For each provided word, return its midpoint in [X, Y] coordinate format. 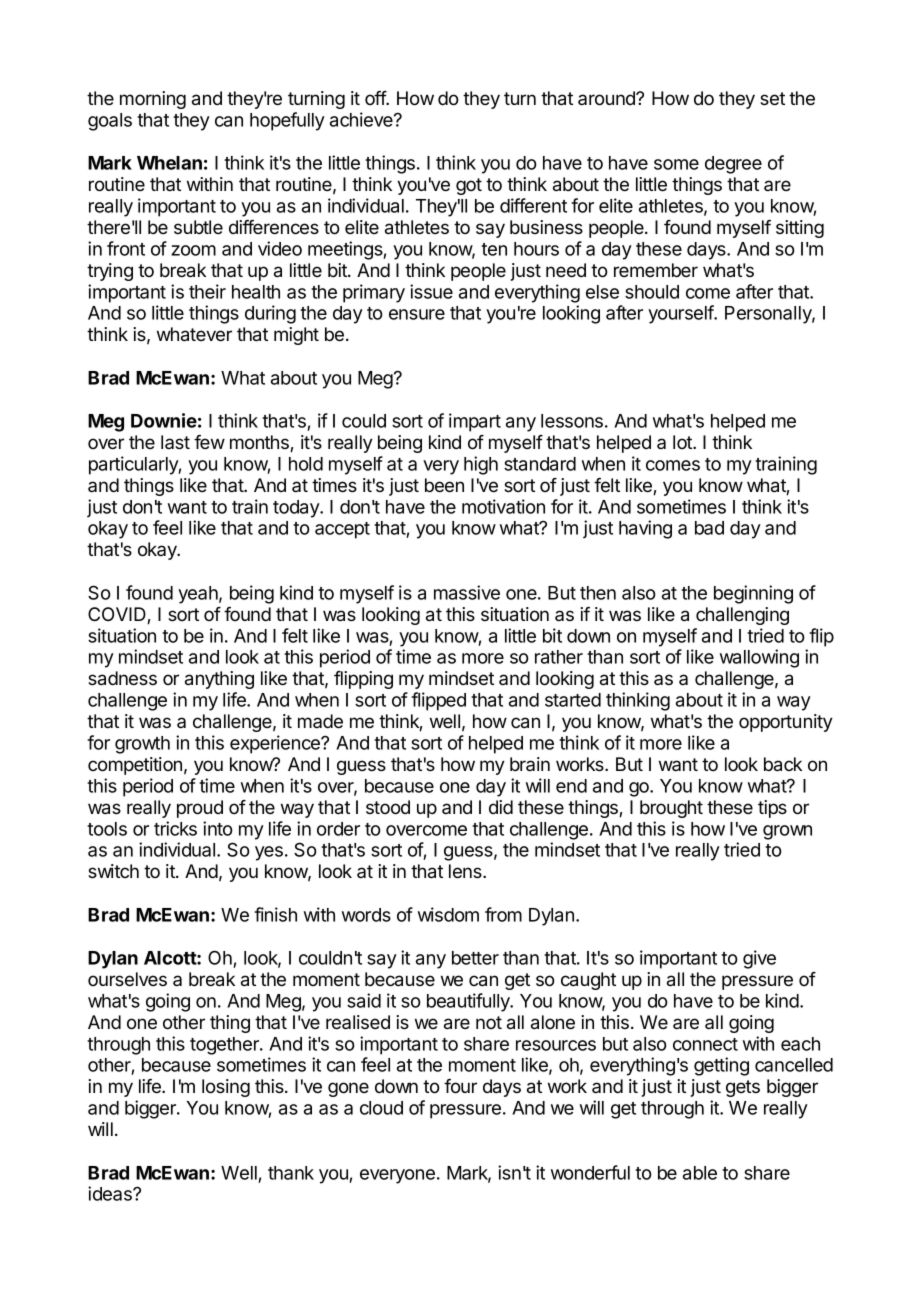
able [700, 1173]
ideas [111, 1193]
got [469, 186]
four [460, 1086]
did [501, 807]
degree [733, 165]
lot [683, 442]
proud [200, 809]
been [444, 485]
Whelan [169, 163]
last [175, 442]
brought [671, 809]
